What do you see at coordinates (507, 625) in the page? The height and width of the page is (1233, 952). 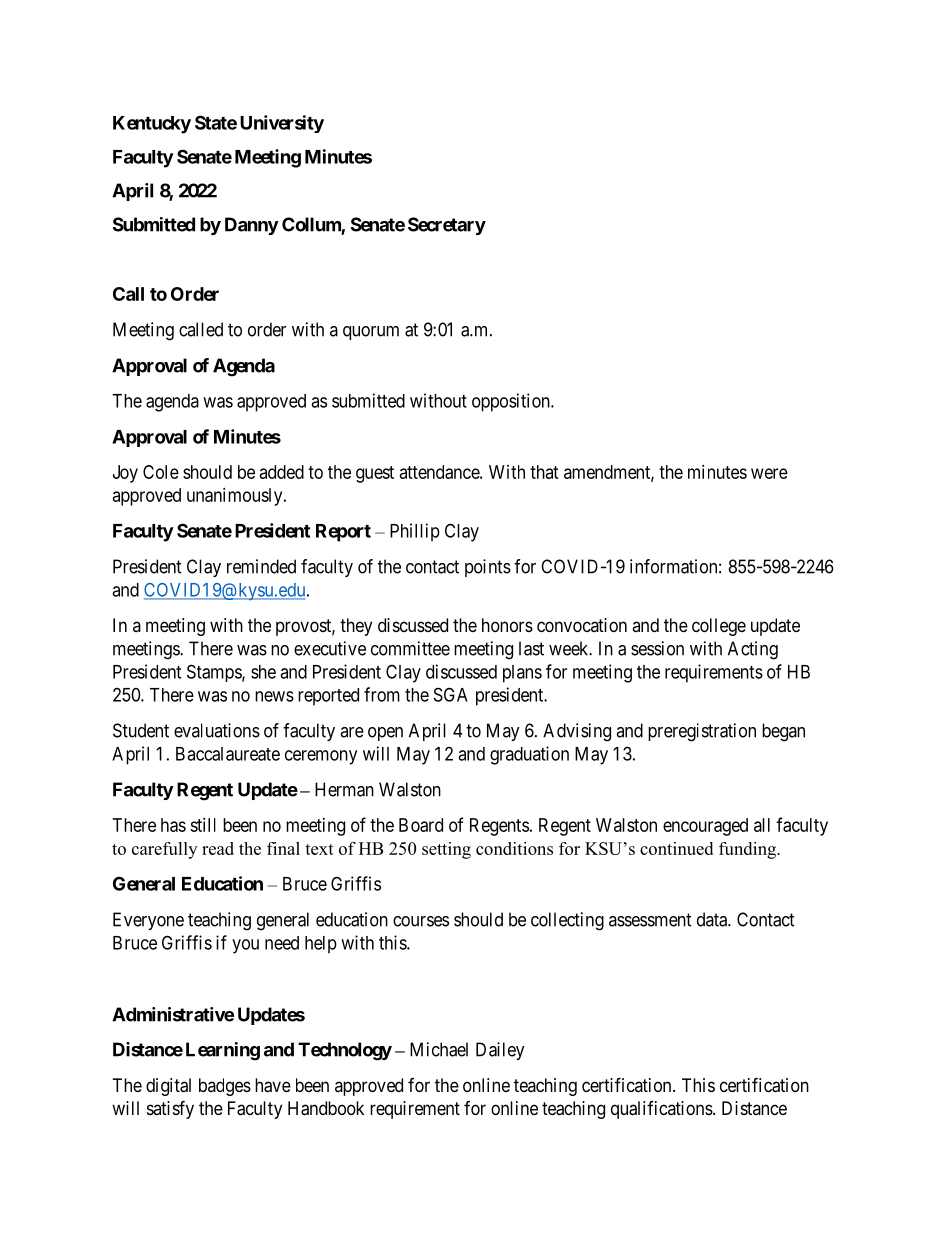 I see `honors` at bounding box center [507, 625].
